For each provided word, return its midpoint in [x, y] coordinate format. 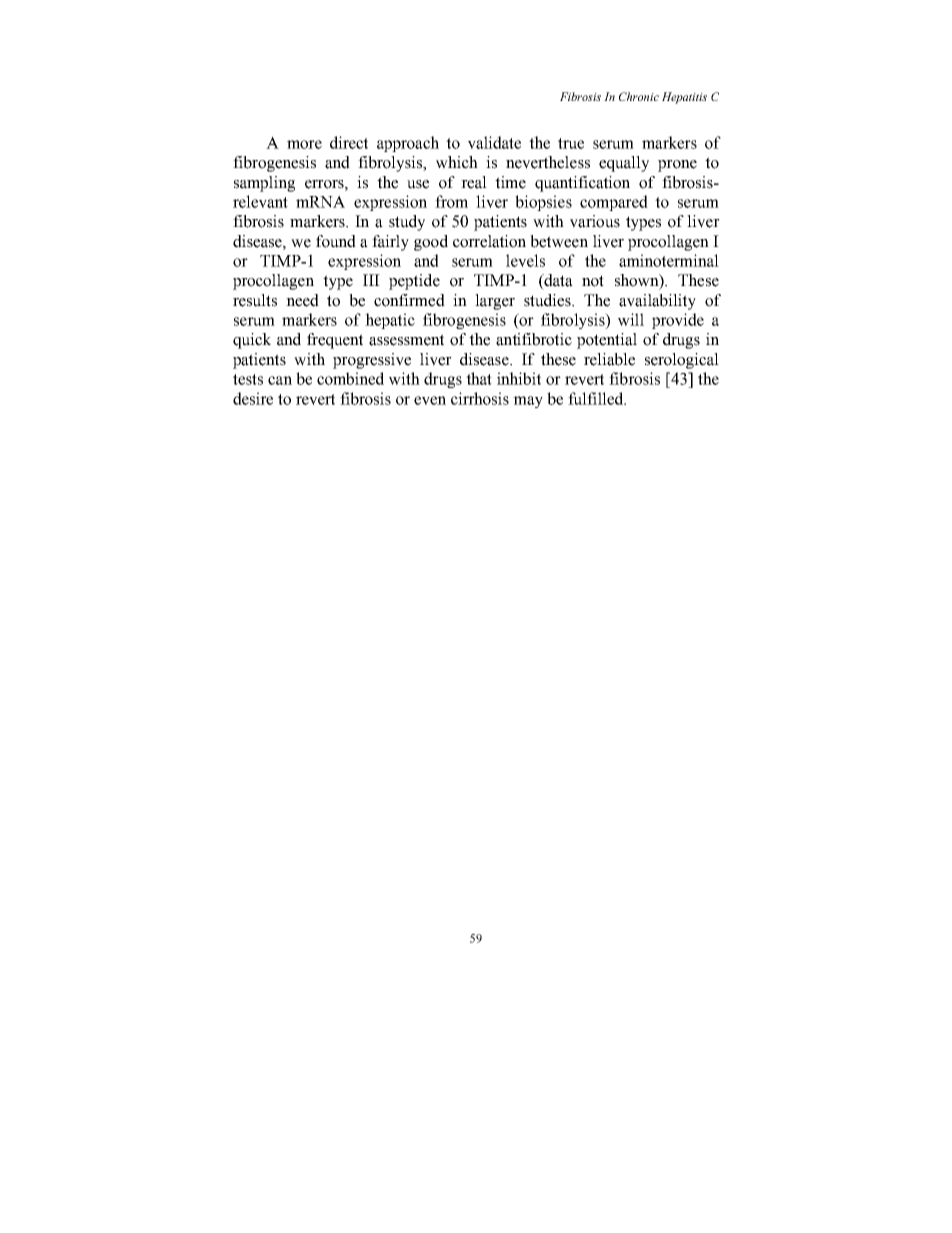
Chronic [639, 96]
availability [657, 302]
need [302, 300]
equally [624, 164]
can [280, 380]
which [457, 162]
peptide [414, 282]
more [304, 144]
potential [607, 341]
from [451, 201]
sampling [264, 184]
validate [494, 142]
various [595, 221]
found [336, 241]
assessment [406, 340]
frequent [335, 341]
